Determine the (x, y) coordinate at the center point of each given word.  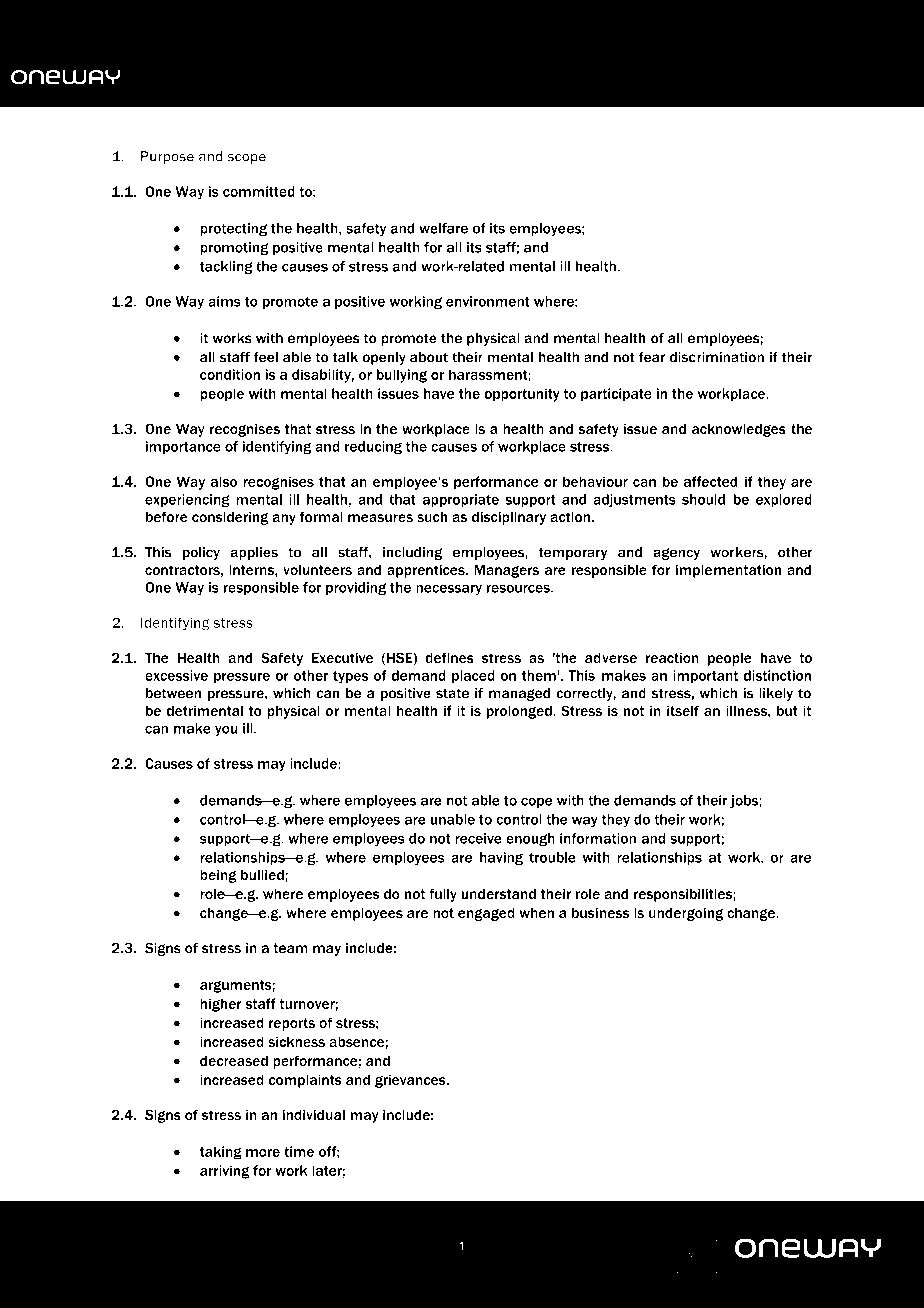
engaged (486, 914)
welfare (443, 228)
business (600, 913)
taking (221, 1153)
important (705, 677)
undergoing (686, 914)
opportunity (522, 395)
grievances (411, 1081)
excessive (176, 675)
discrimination (717, 357)
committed (259, 191)
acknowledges (739, 430)
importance (183, 447)
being (218, 876)
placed (473, 677)
